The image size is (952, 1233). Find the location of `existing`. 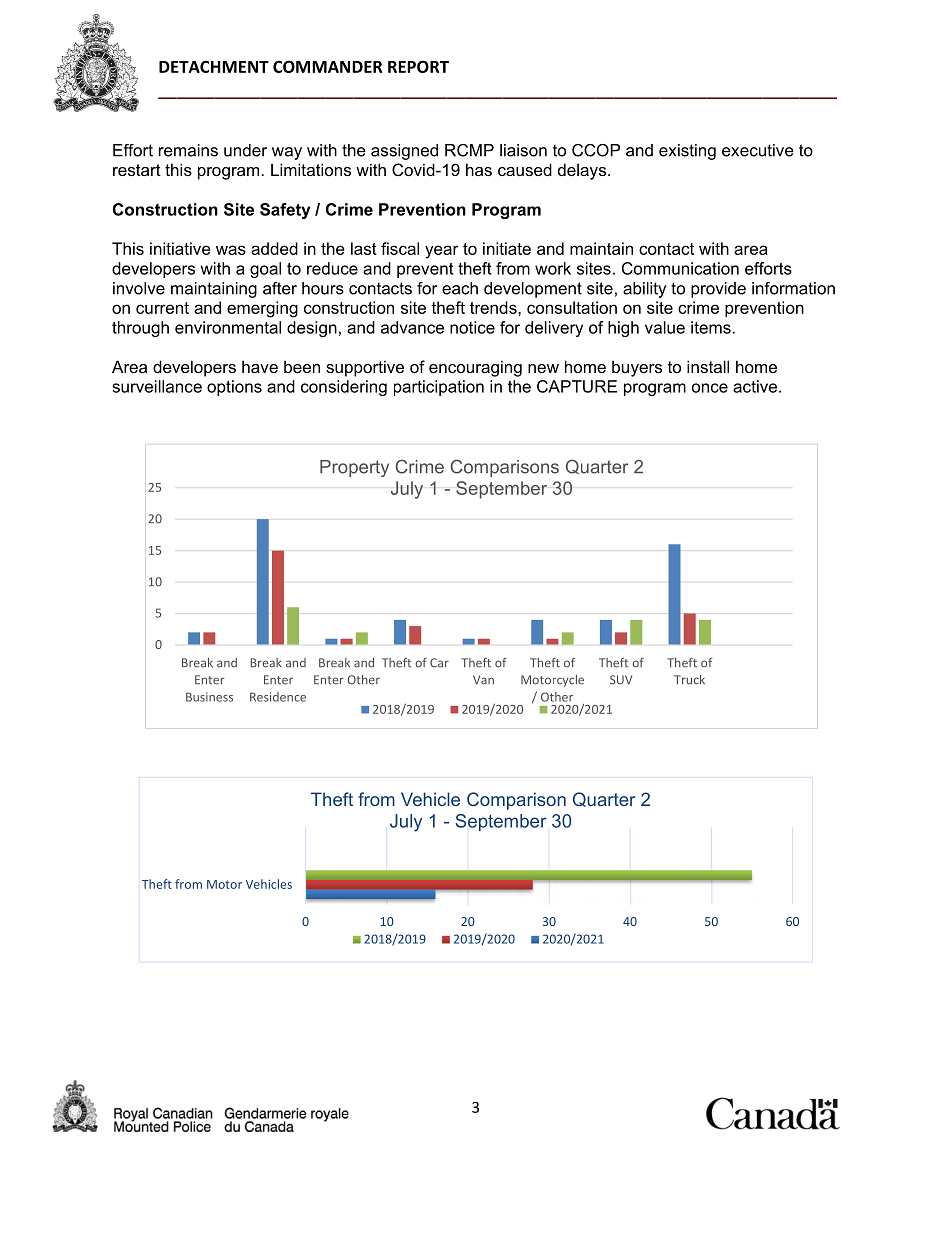

existing is located at coordinates (687, 152).
